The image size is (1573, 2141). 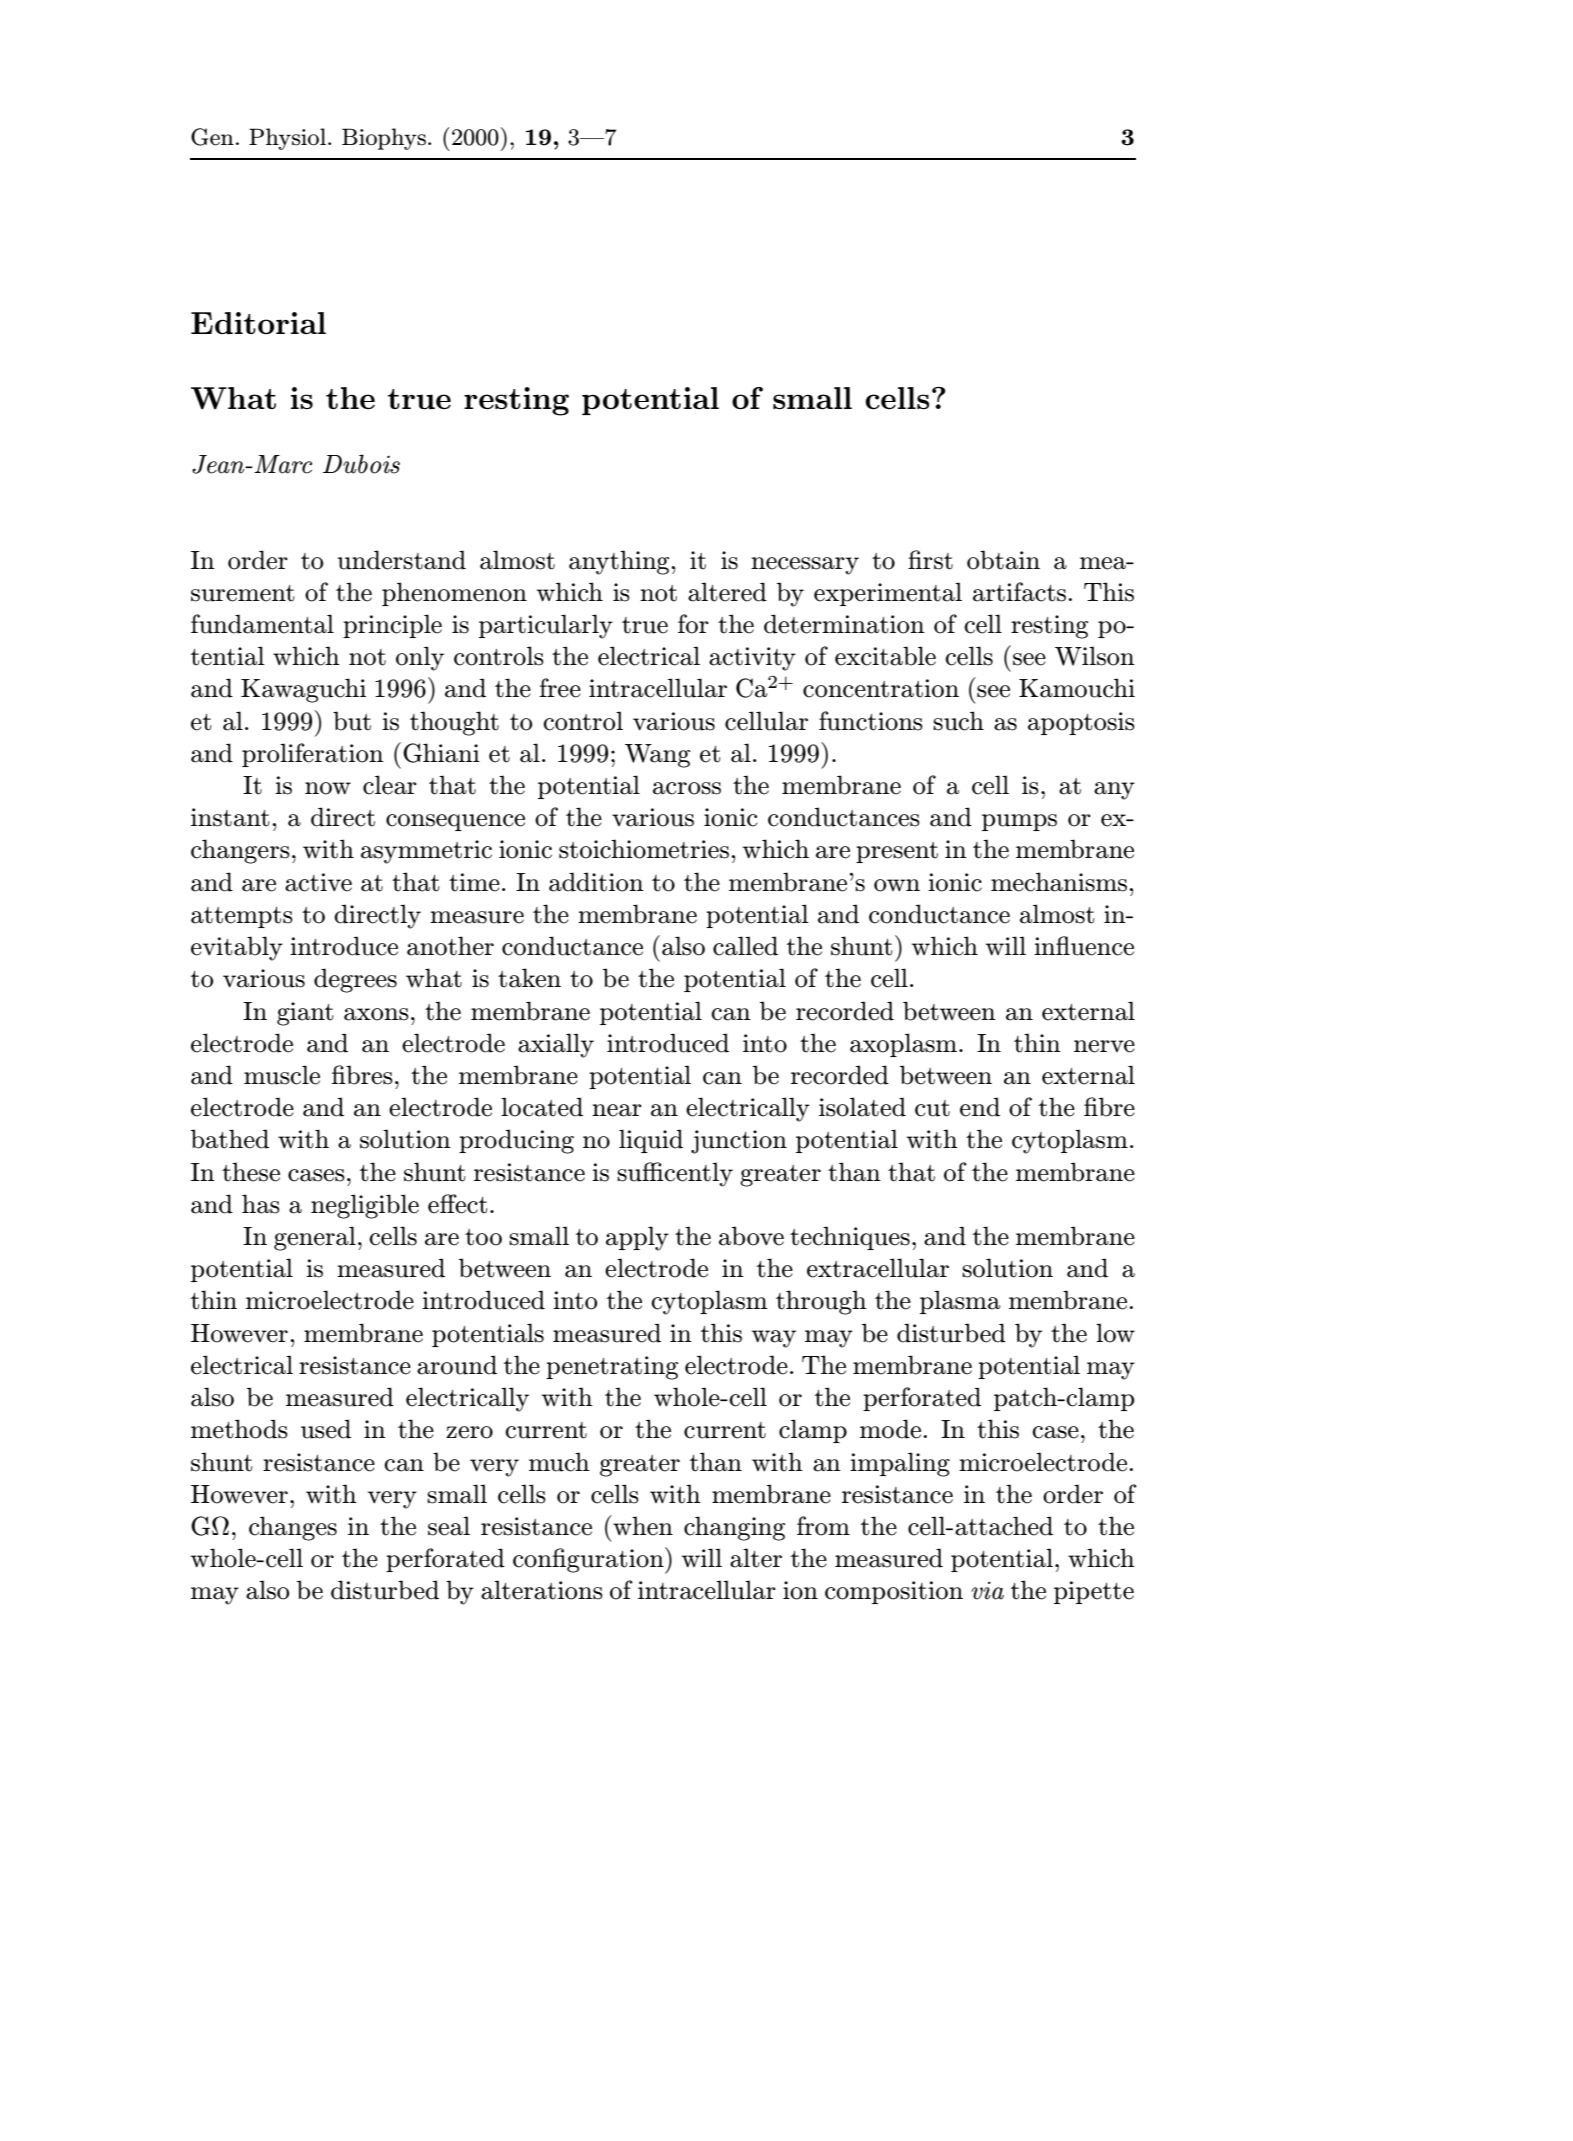 What do you see at coordinates (617, 1110) in the screenshot?
I see `near` at bounding box center [617, 1110].
